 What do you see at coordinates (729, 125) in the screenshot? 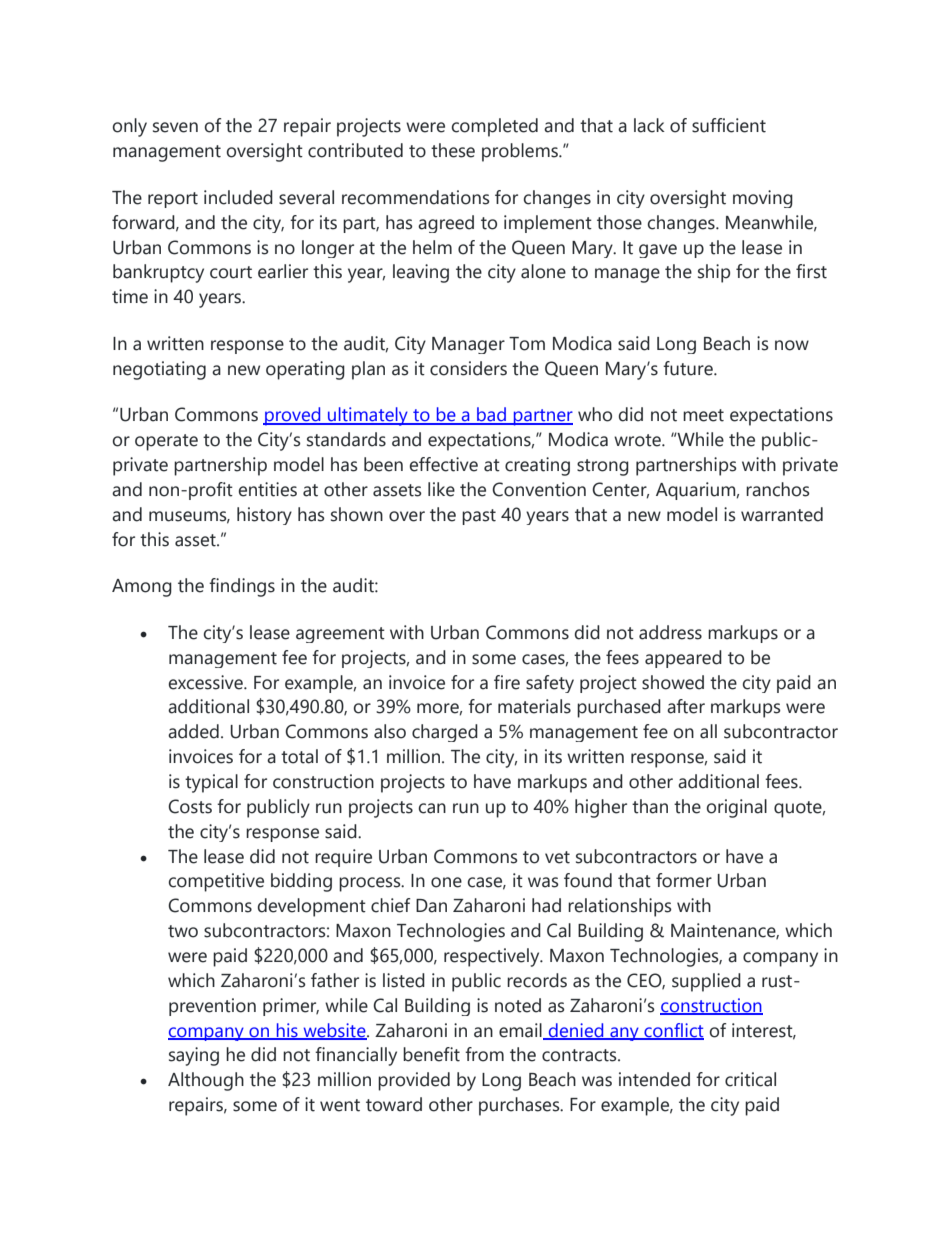
I see `sufficient` at bounding box center [729, 125].
